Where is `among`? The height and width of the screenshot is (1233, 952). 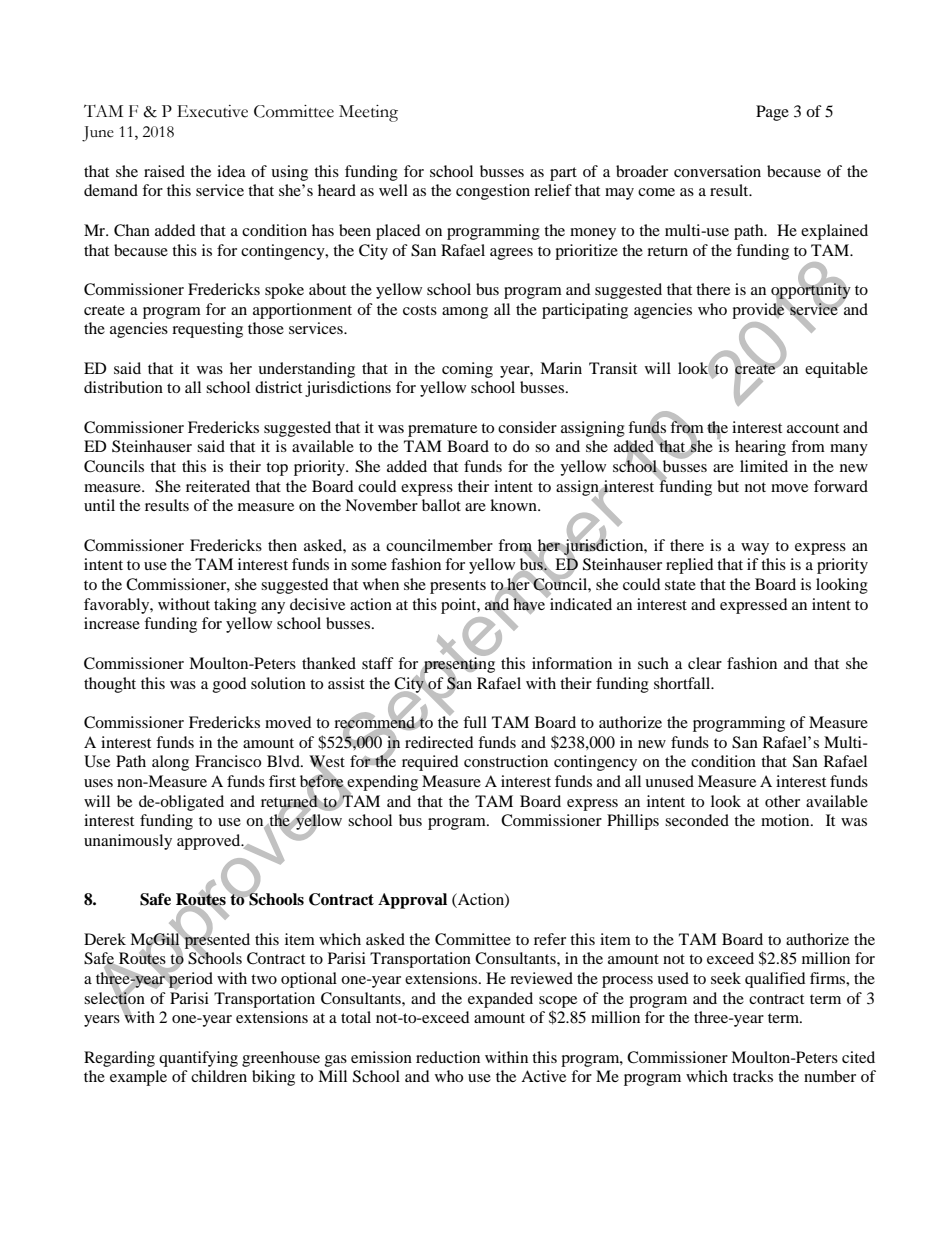 among is located at coordinates (465, 313).
